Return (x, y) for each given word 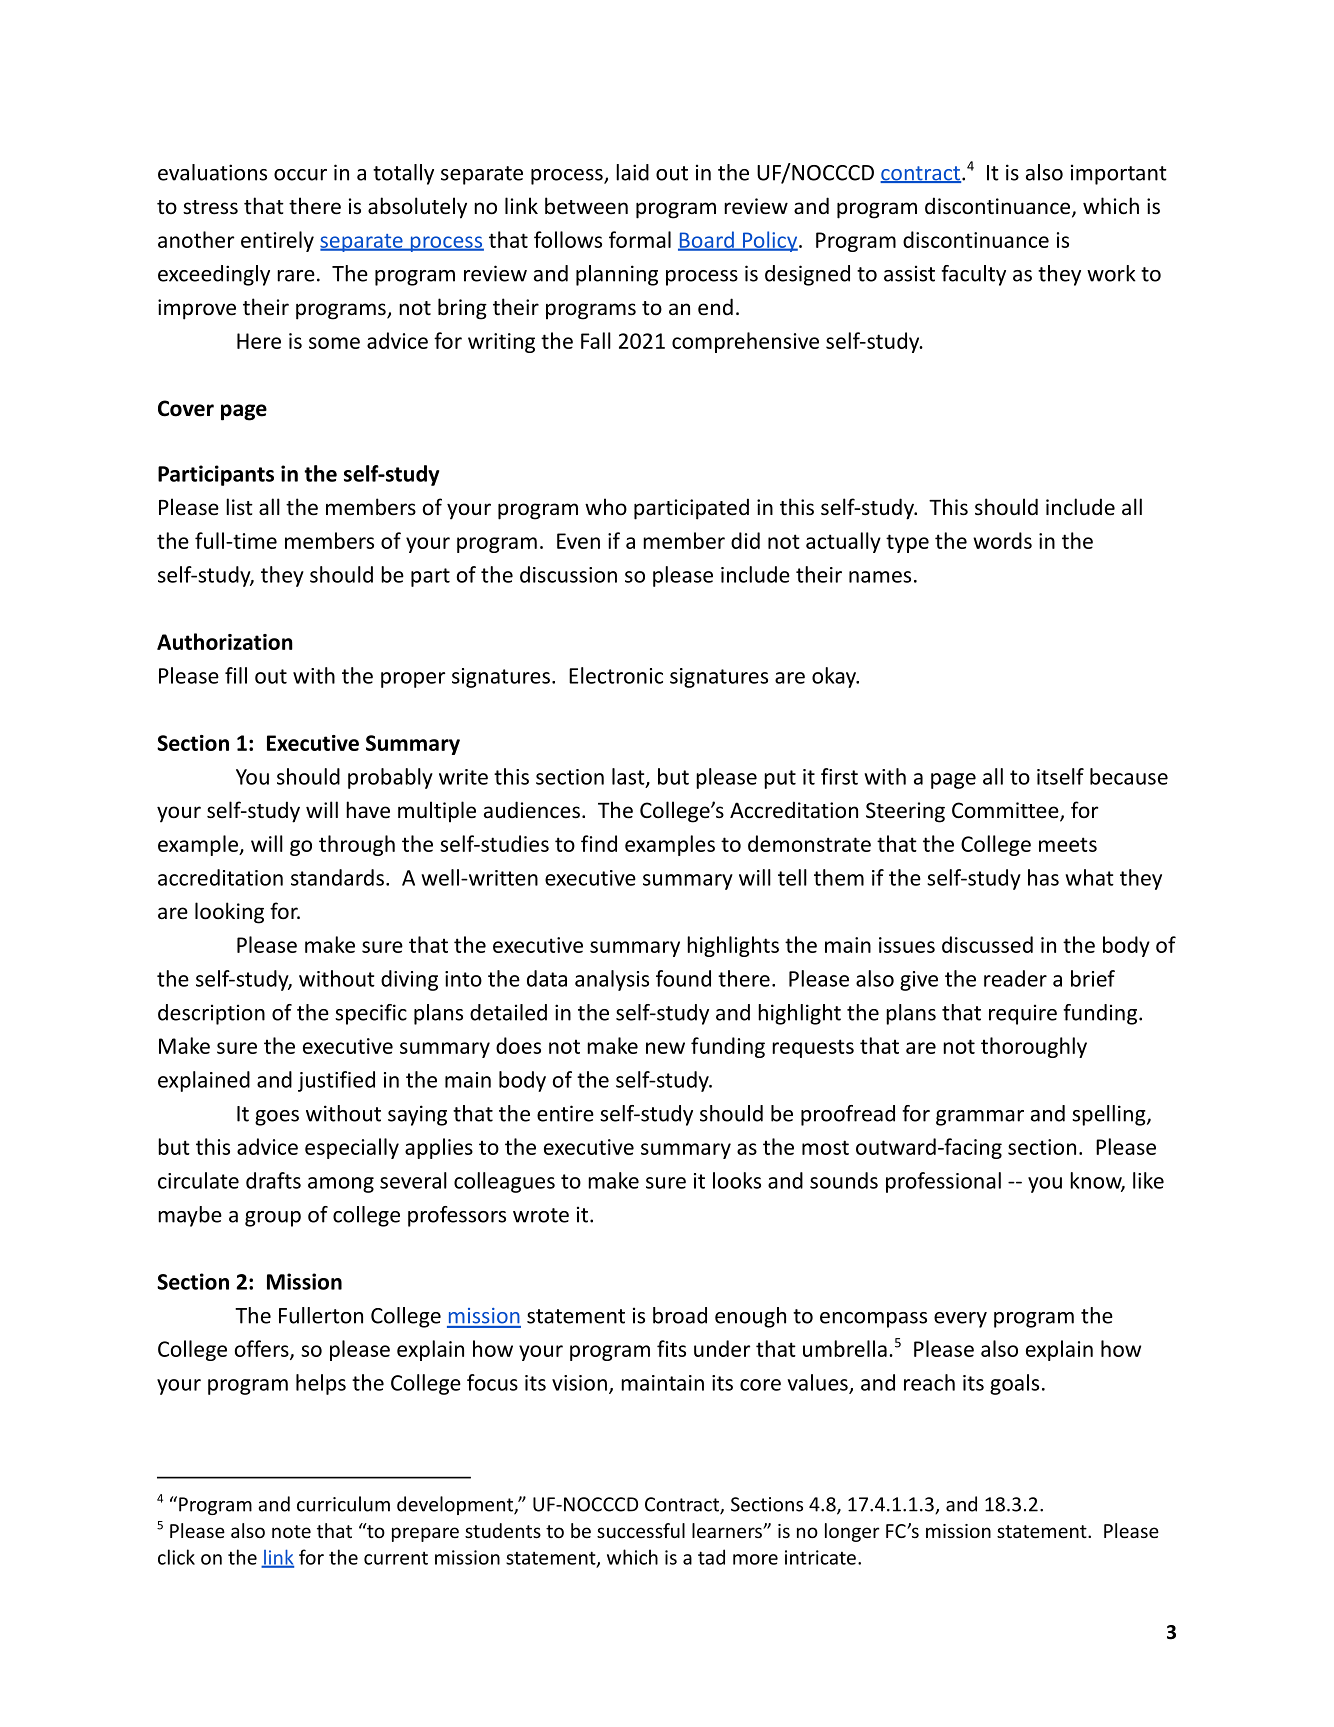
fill (236, 675)
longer (852, 1532)
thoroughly (1034, 1047)
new (665, 1048)
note (291, 1531)
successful (641, 1530)
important (1119, 174)
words (1002, 540)
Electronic (616, 675)
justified (336, 1081)
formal (640, 239)
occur (300, 175)
